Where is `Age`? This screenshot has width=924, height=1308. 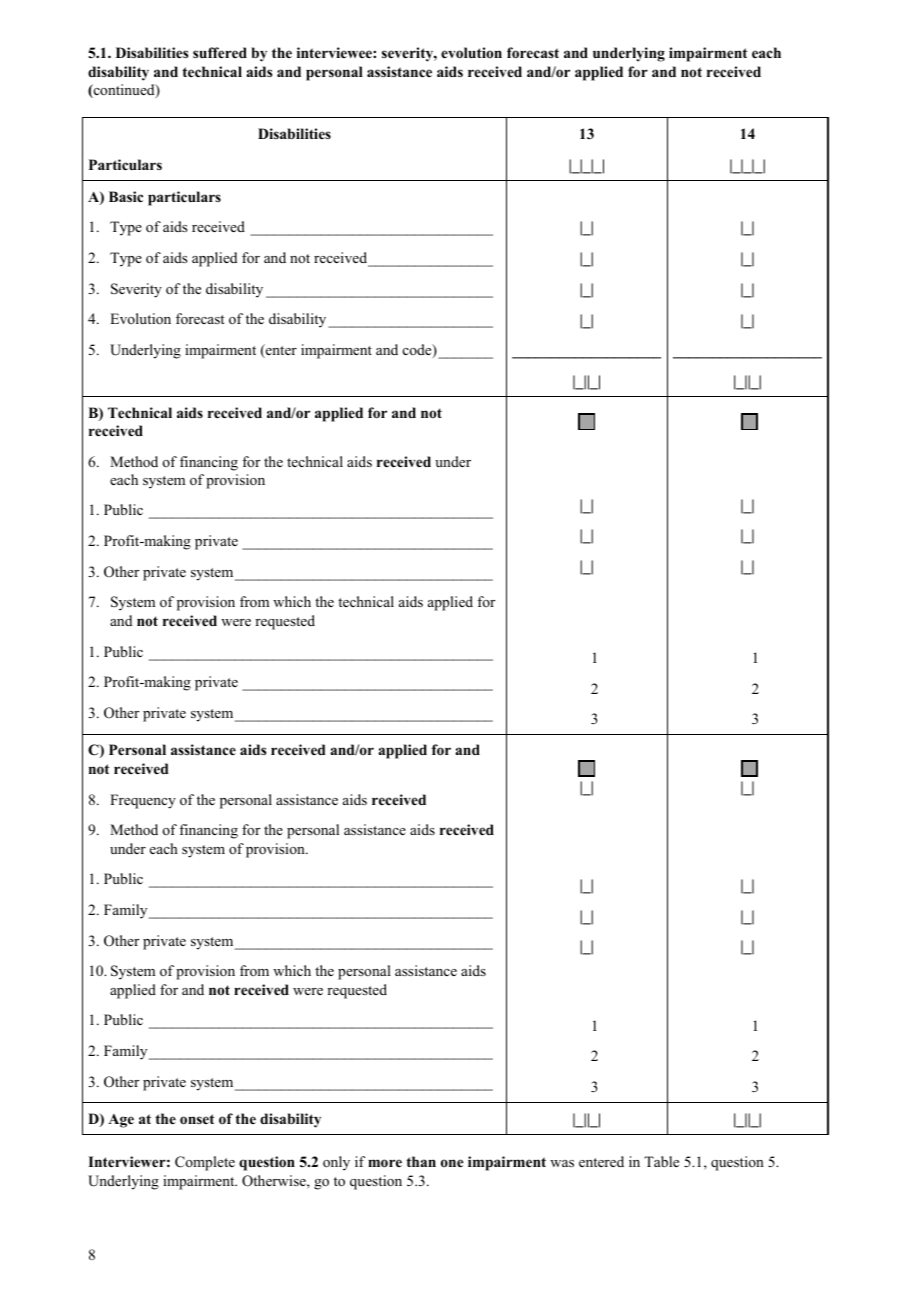 Age is located at coordinates (121, 1121).
